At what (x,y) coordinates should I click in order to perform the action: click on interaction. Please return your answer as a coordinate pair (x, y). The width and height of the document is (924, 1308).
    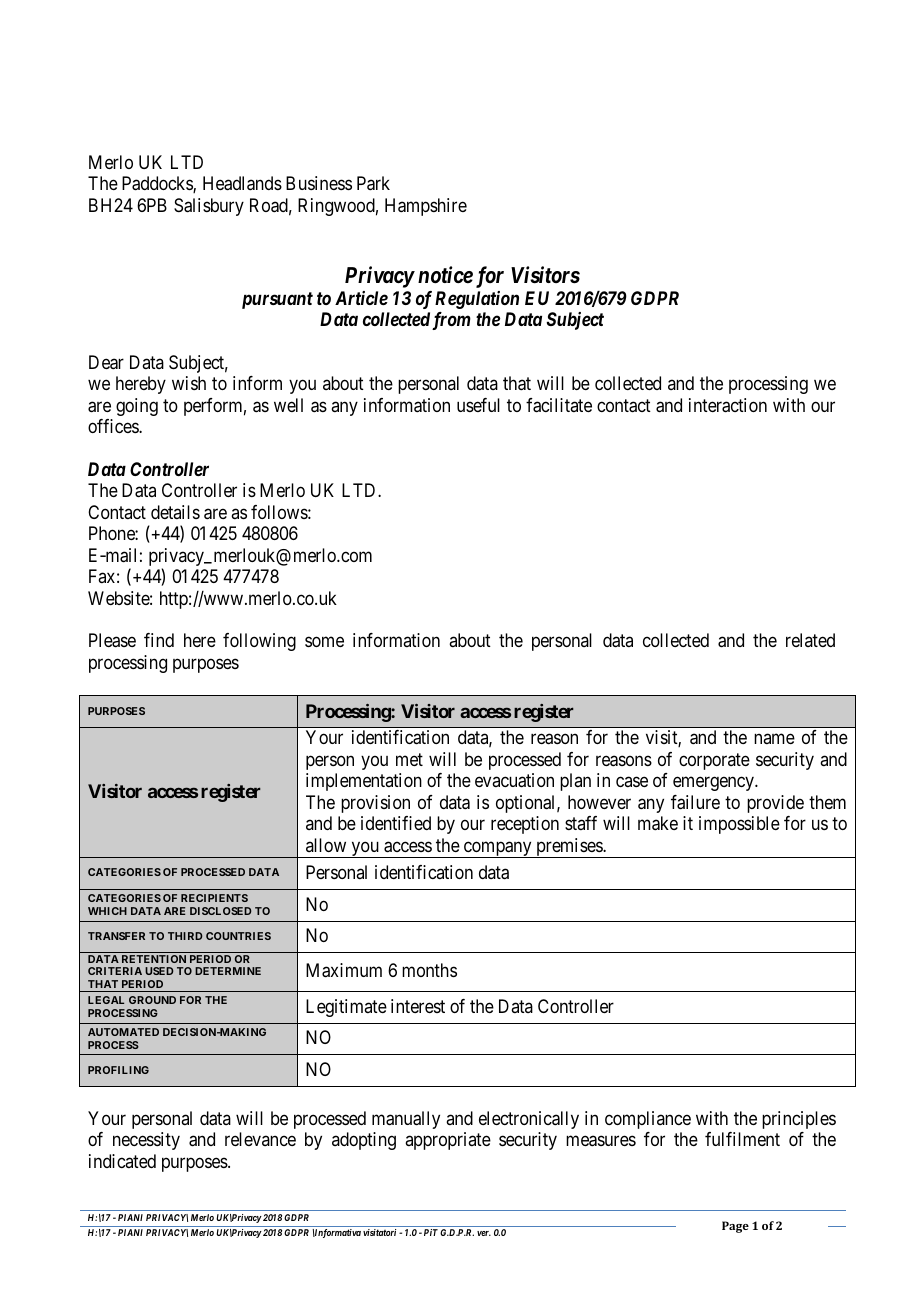
    Looking at the image, I should click on (728, 405).
